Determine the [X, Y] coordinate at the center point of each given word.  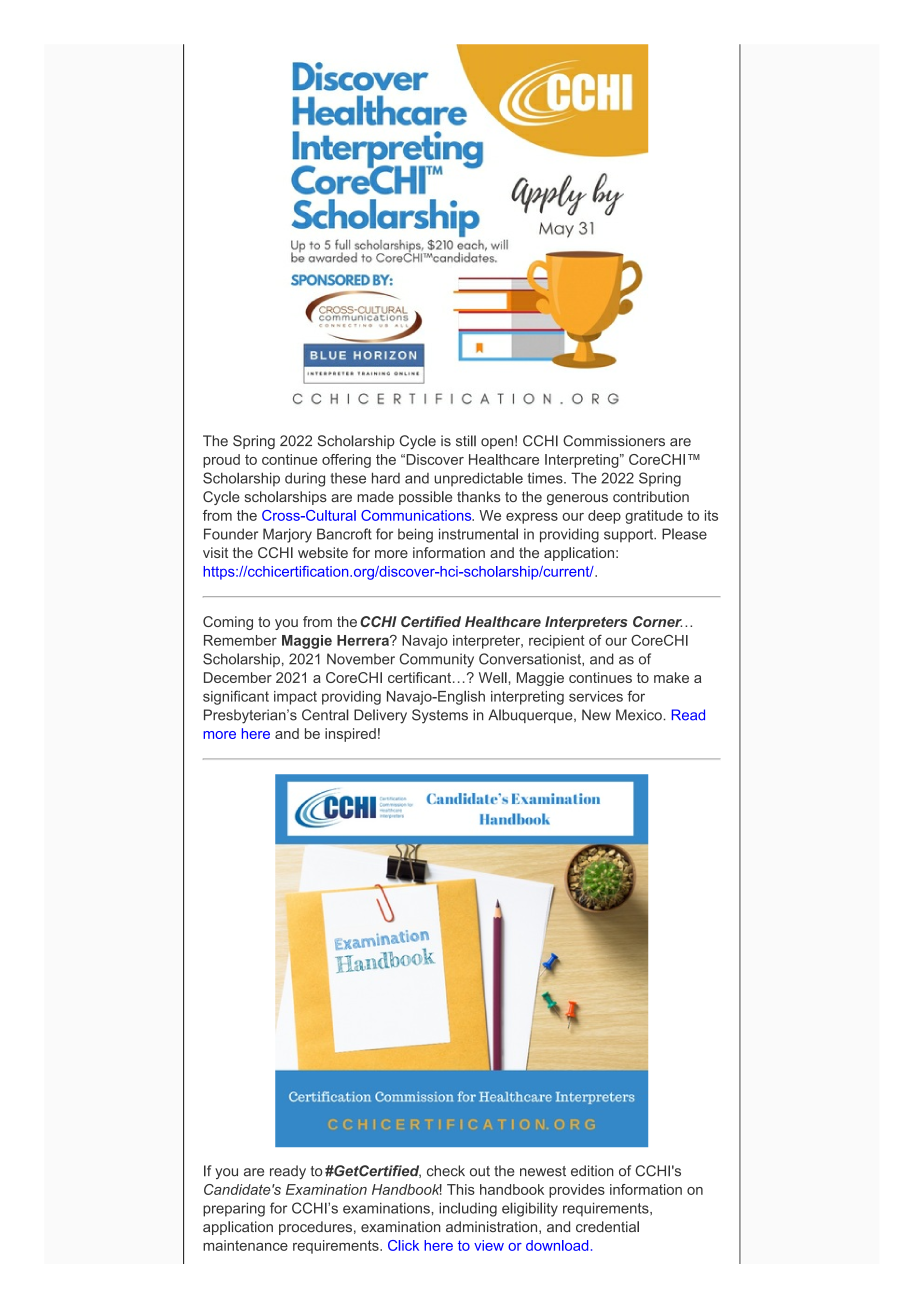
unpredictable [478, 479]
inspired [350, 735]
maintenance [245, 1245]
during [305, 479]
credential [607, 1226]
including [468, 1209]
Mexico [640, 715]
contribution [651, 496]
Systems [440, 716]
